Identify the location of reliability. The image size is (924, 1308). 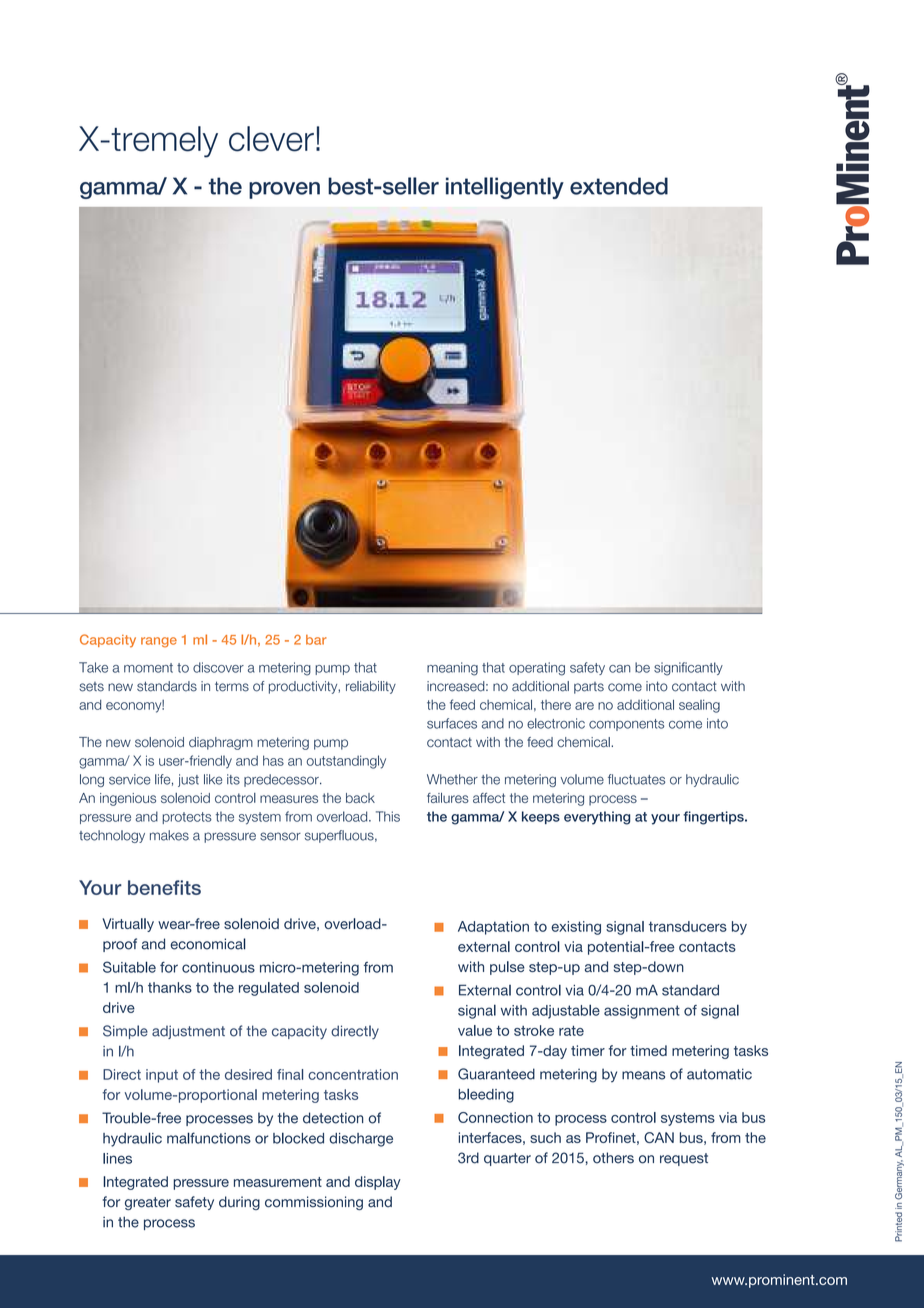
(371, 687).
